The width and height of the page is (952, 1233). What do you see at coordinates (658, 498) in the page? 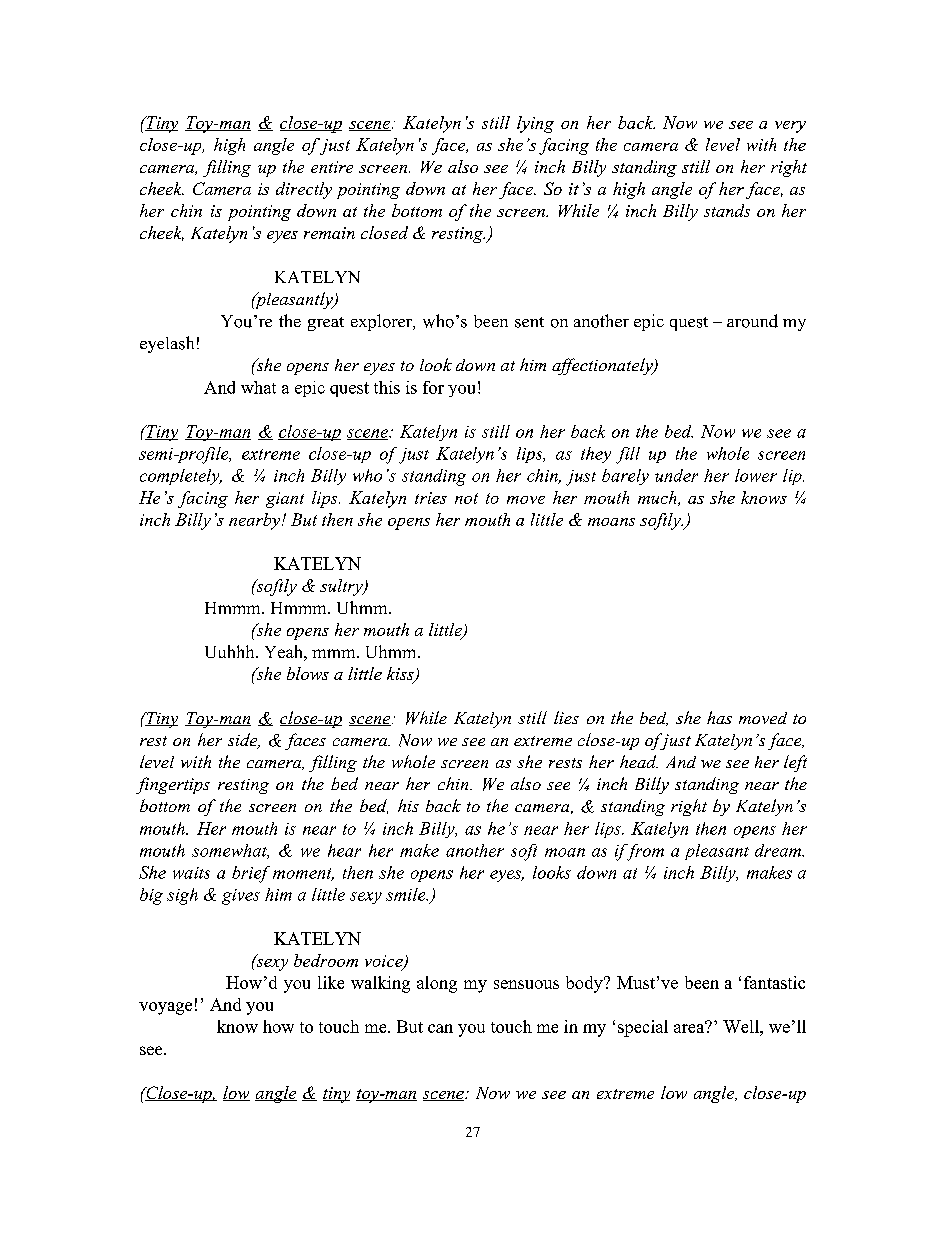
I see `much` at bounding box center [658, 498].
